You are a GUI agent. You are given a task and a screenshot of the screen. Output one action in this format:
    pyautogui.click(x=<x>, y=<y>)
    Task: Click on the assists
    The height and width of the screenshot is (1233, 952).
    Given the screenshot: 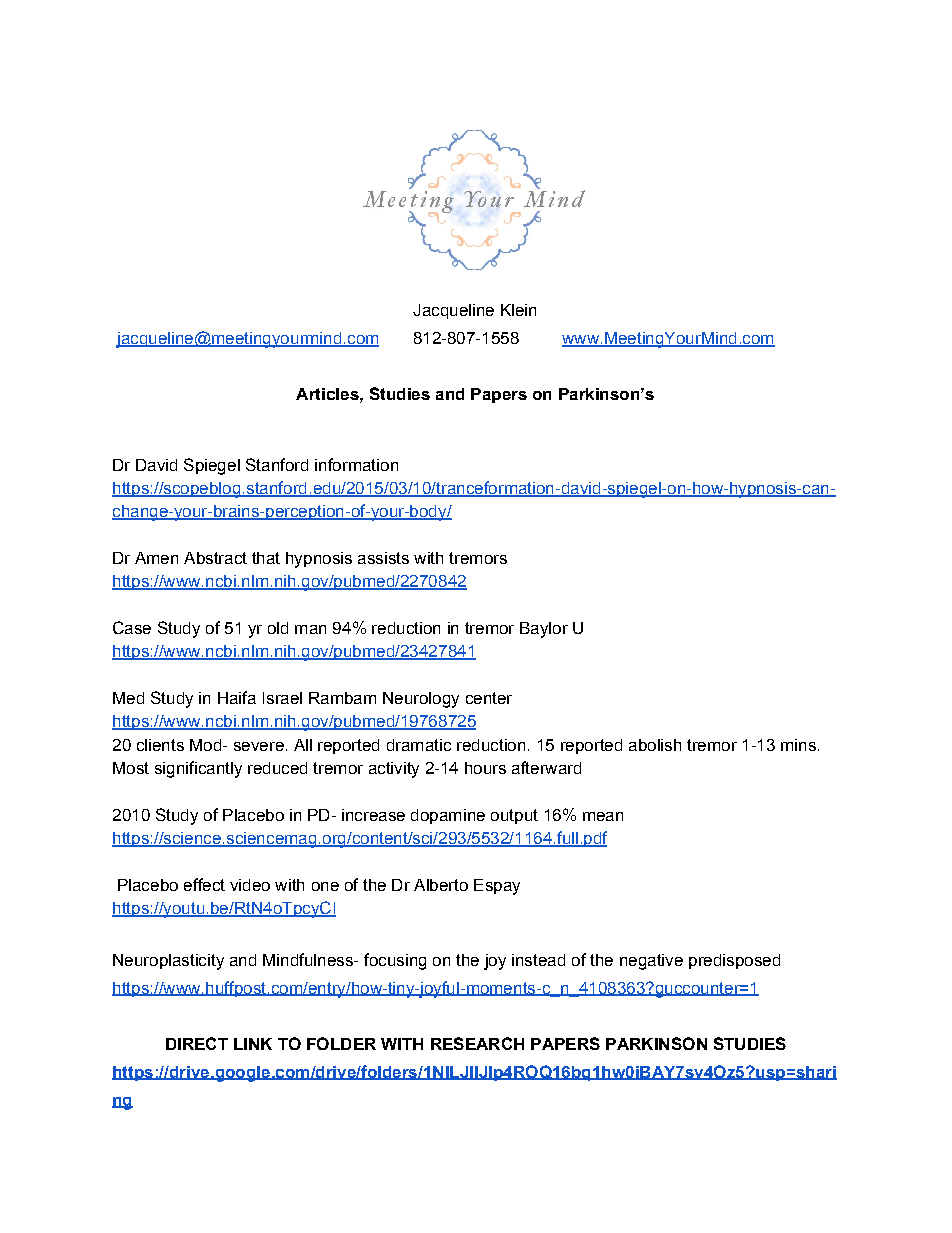 What is the action you would take?
    pyautogui.click(x=383, y=558)
